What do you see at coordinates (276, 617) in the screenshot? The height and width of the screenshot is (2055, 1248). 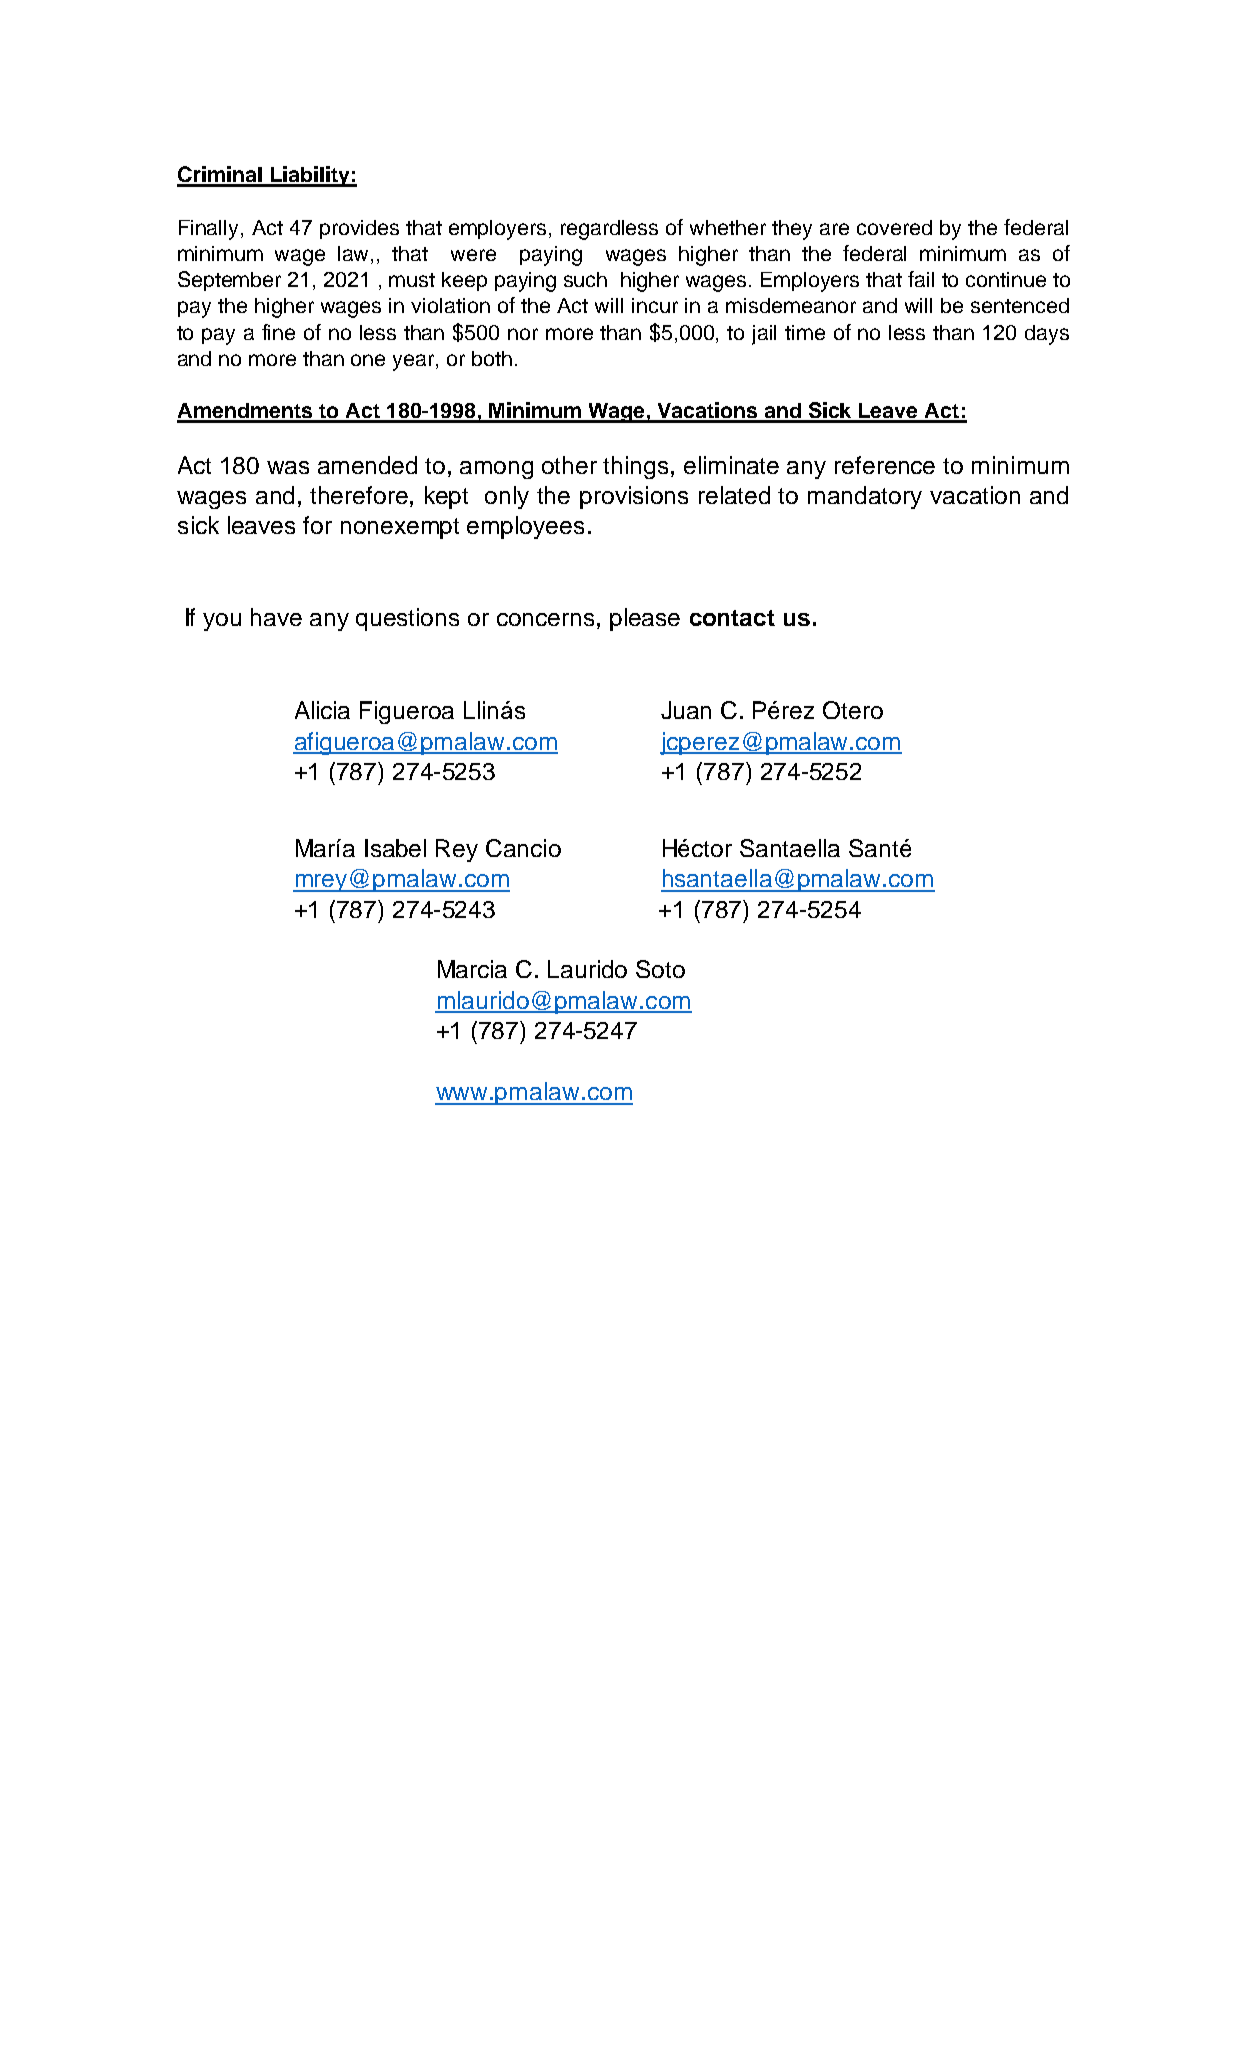 I see `have` at bounding box center [276, 617].
